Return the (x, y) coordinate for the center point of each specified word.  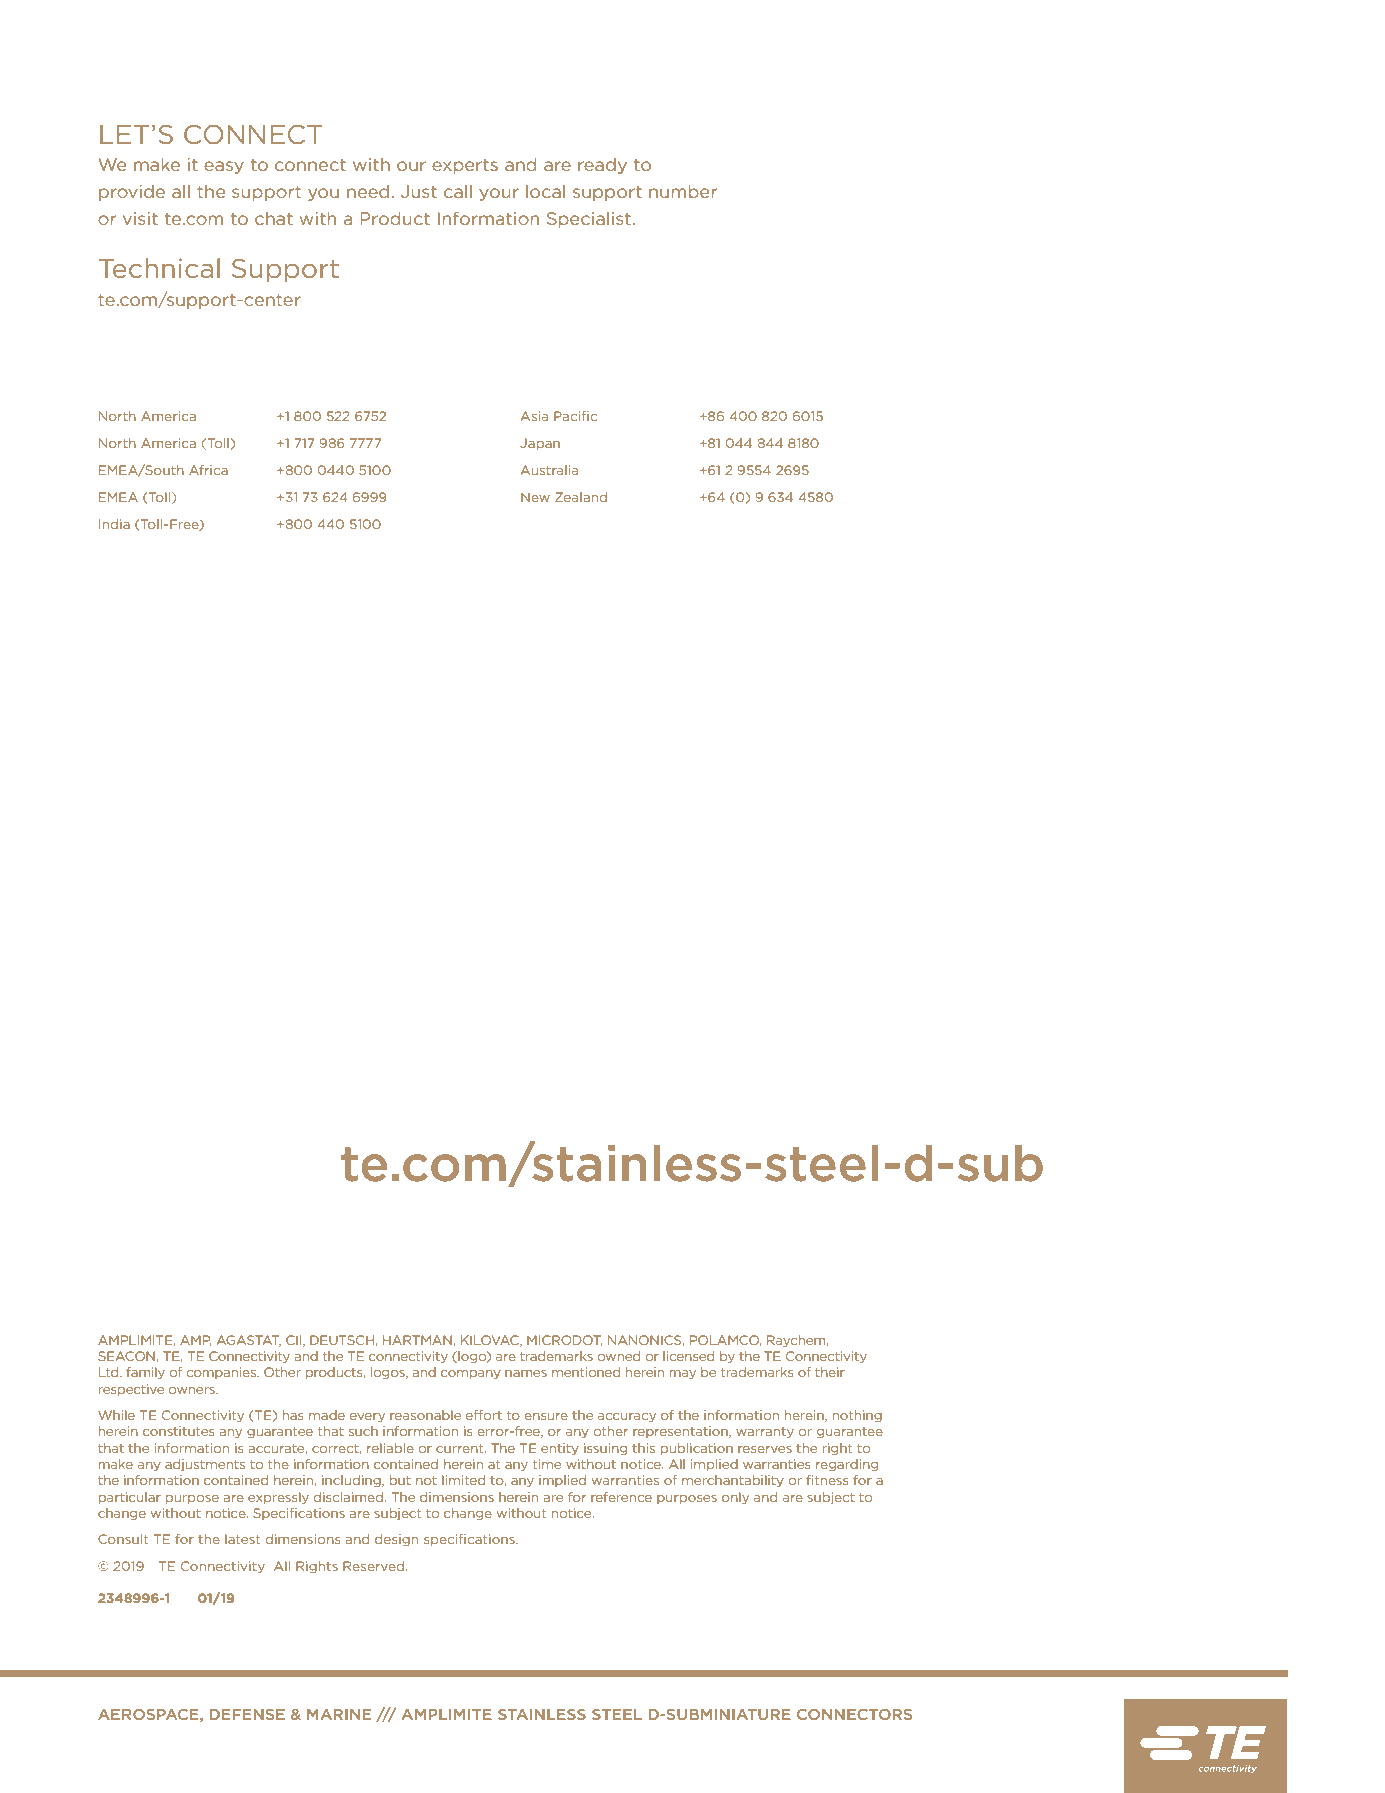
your (499, 194)
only (735, 1498)
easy (224, 167)
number (683, 191)
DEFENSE (247, 1714)
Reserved (373, 1566)
